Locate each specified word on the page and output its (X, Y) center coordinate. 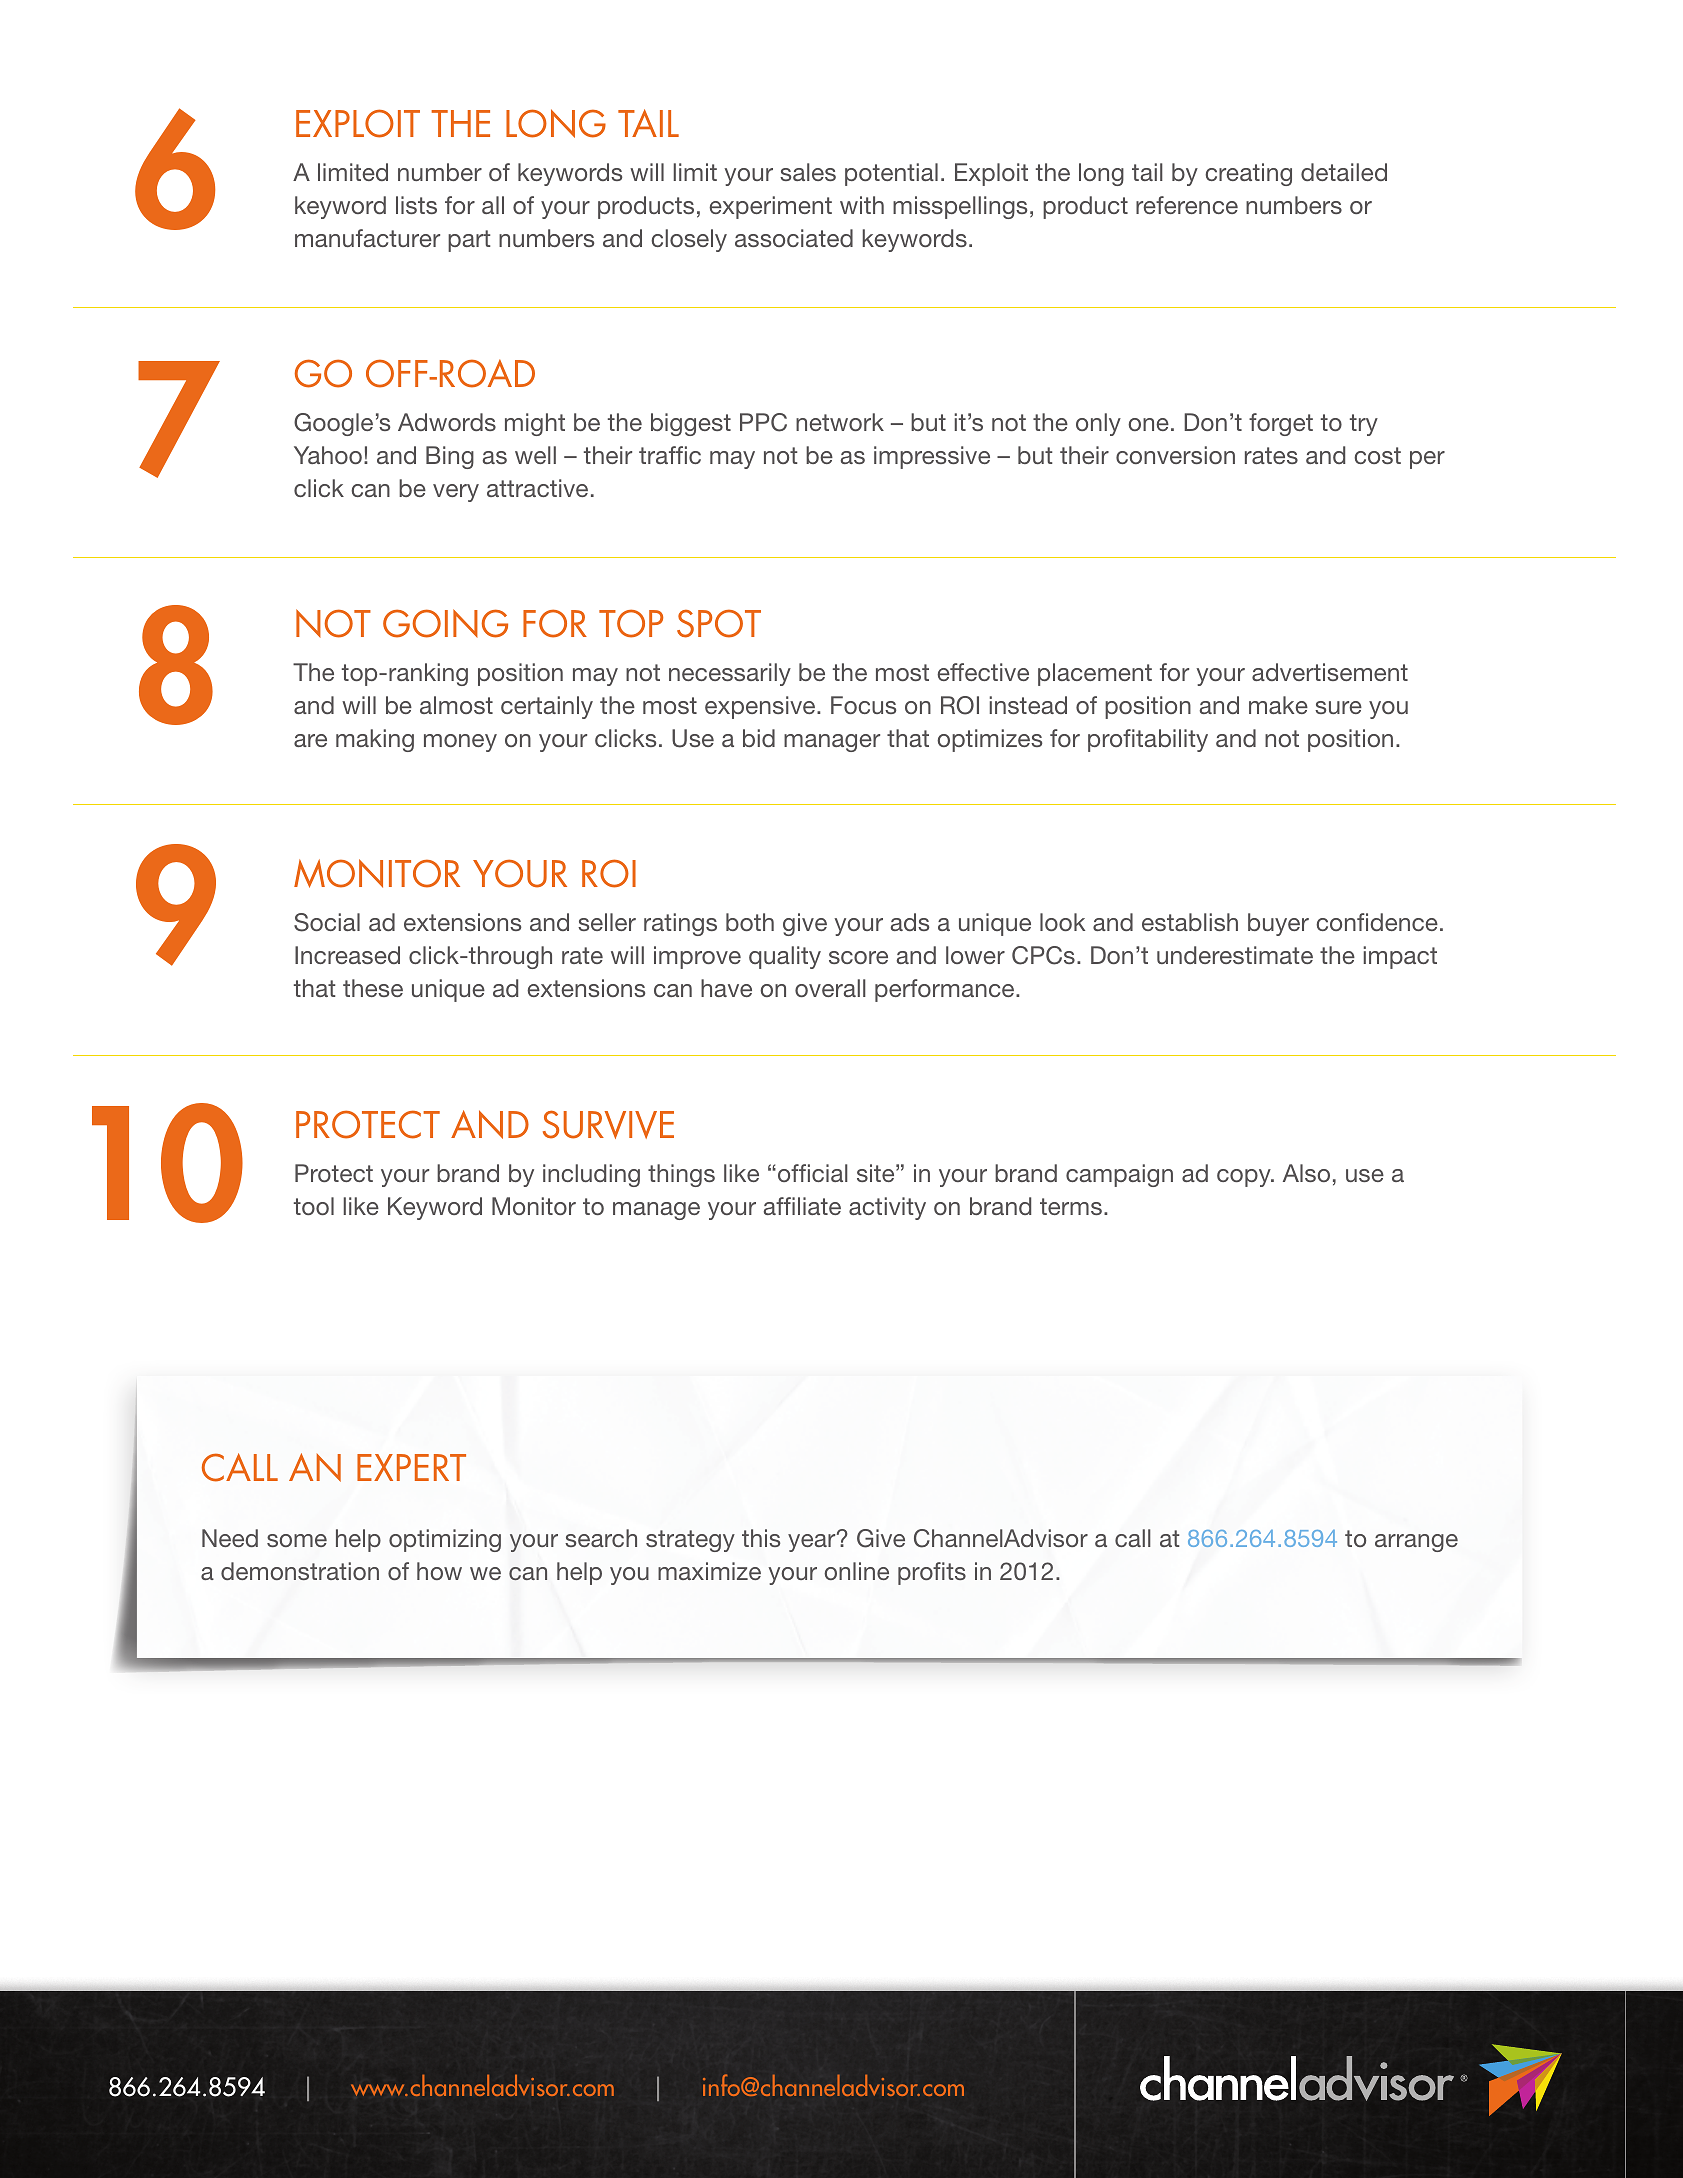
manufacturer (367, 238)
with (862, 205)
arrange (1416, 1543)
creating (1248, 174)
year (813, 1542)
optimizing (445, 1540)
